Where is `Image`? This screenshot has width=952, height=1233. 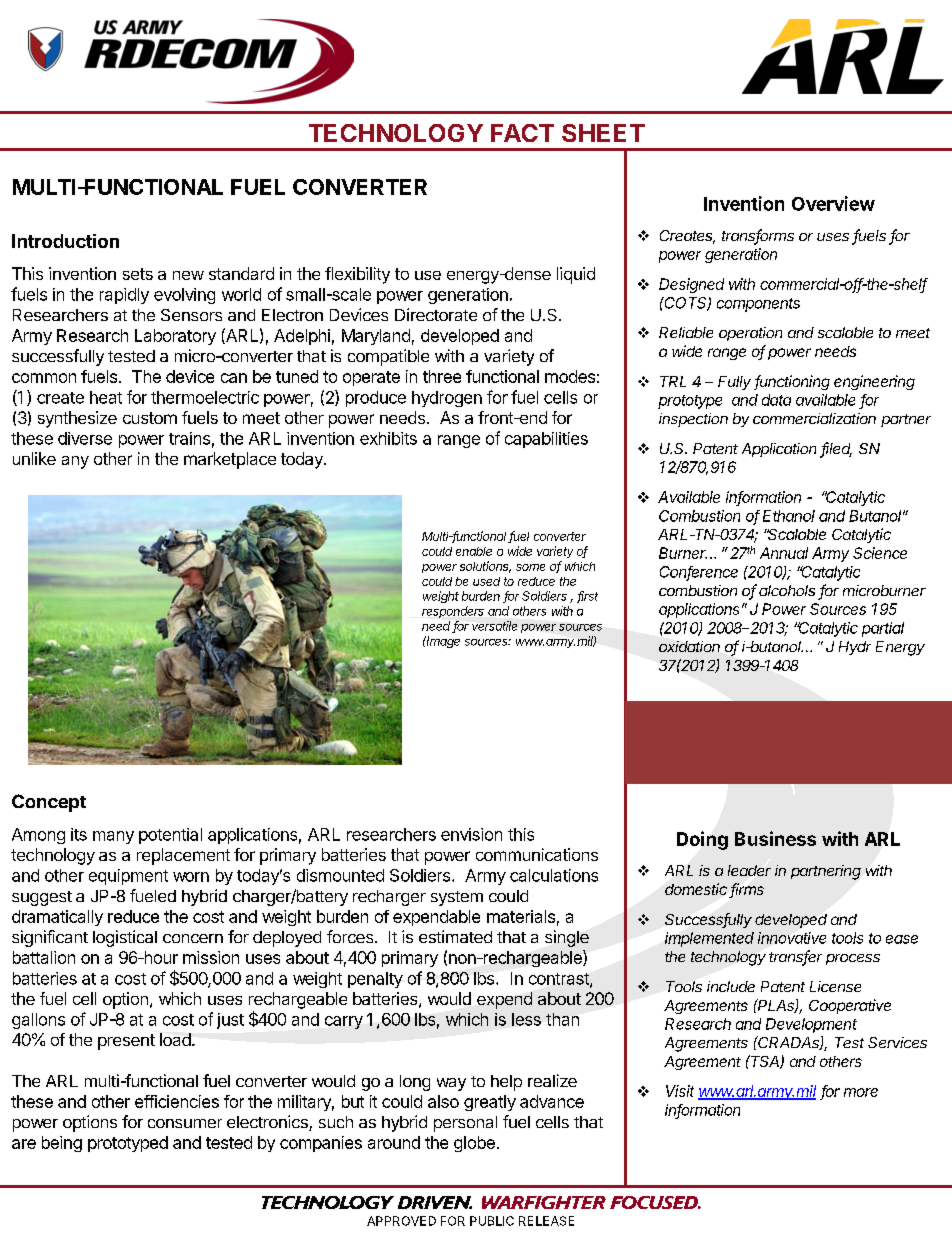 Image is located at coordinates (442, 642).
